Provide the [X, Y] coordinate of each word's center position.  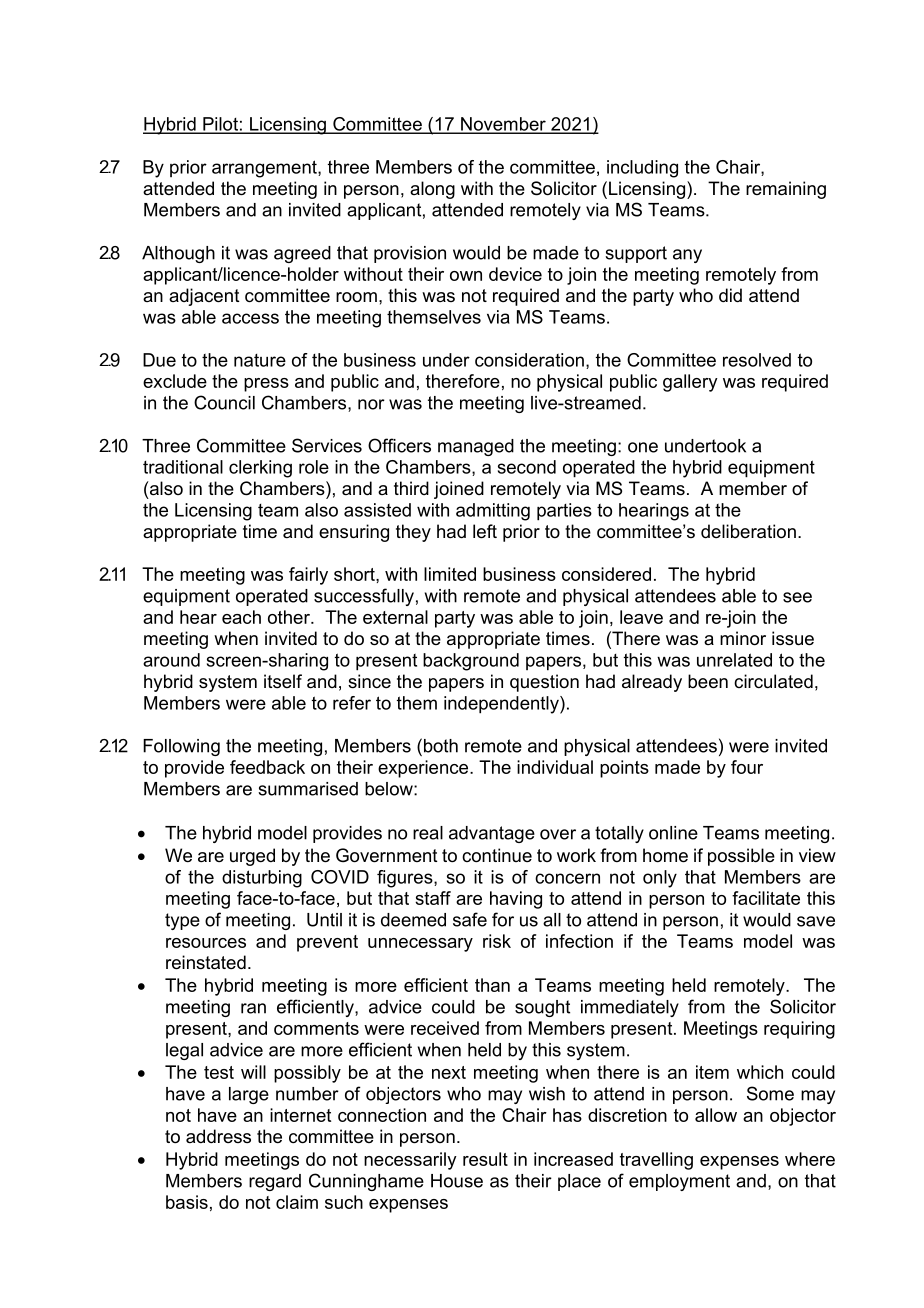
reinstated [206, 962]
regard [275, 1182]
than [492, 985]
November [503, 125]
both [439, 745]
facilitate [766, 898]
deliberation [748, 531]
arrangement [265, 169]
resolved [757, 360]
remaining [786, 190]
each [241, 617]
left [485, 531]
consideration [529, 360]
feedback [267, 767]
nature [260, 360]
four [747, 767]
